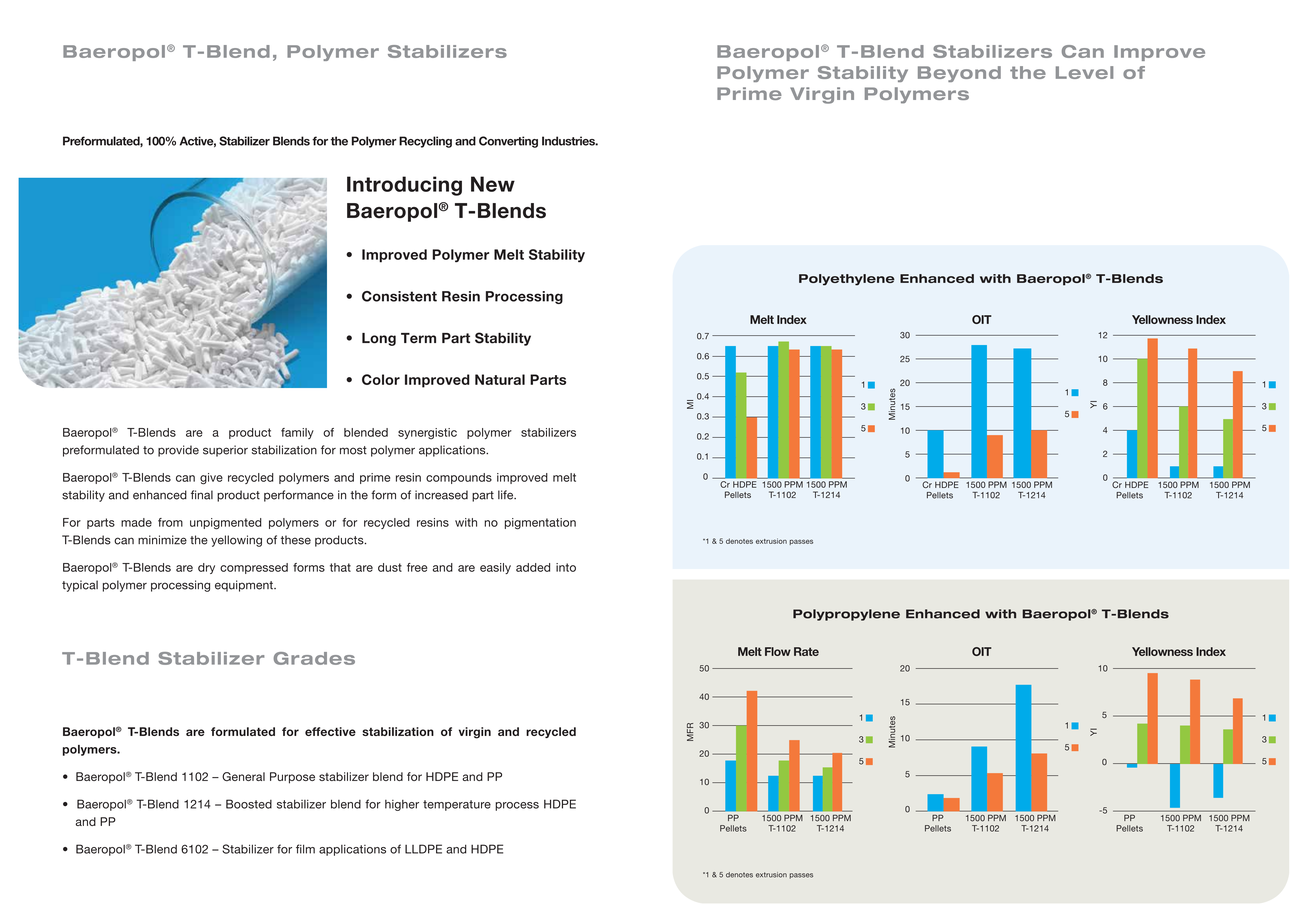 This page has width=1308, height=924. Describe the element at coordinates (508, 142) in the page. I see `Converting` at that location.
